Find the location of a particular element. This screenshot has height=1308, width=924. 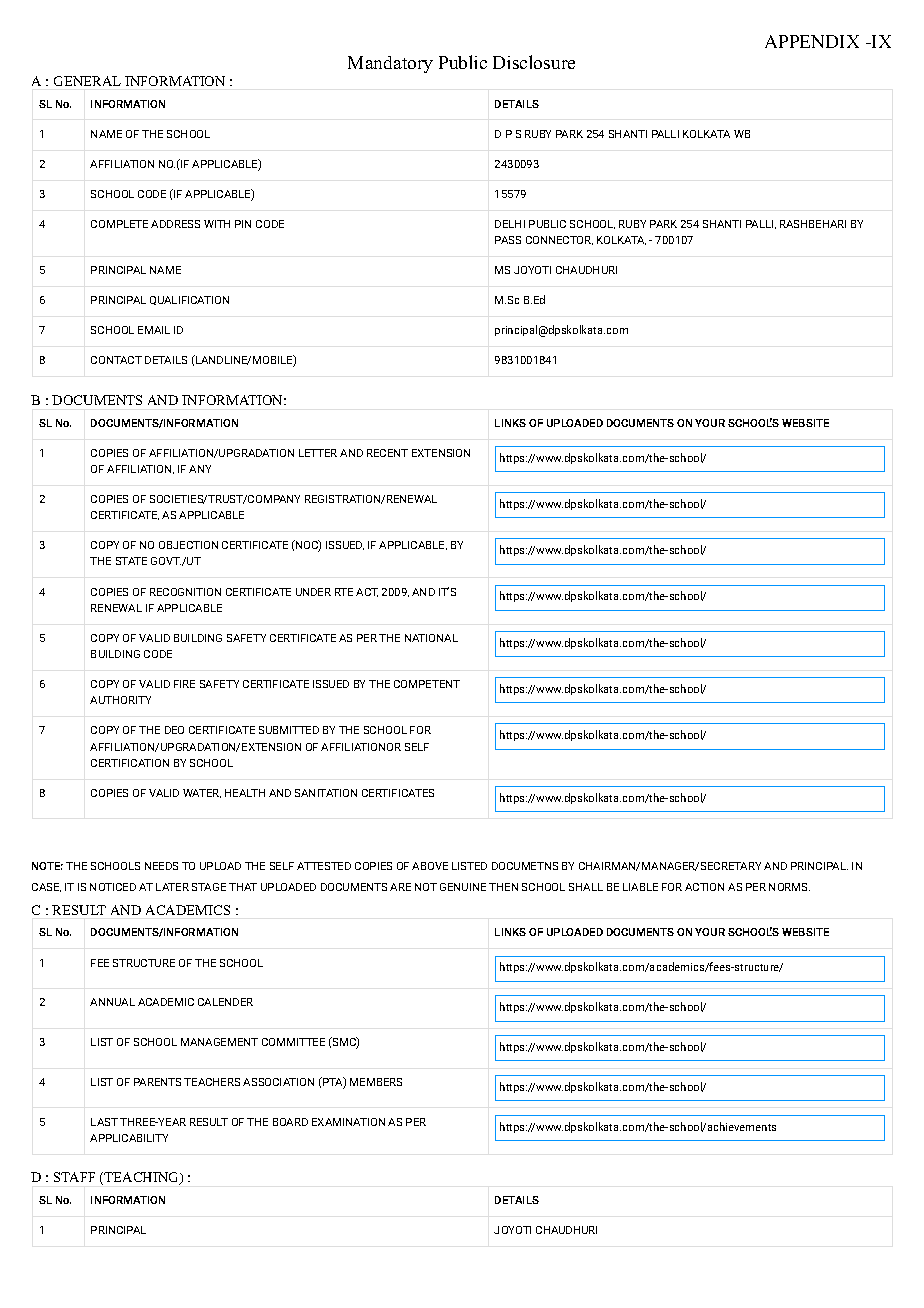

GENERAL is located at coordinates (87, 81).
